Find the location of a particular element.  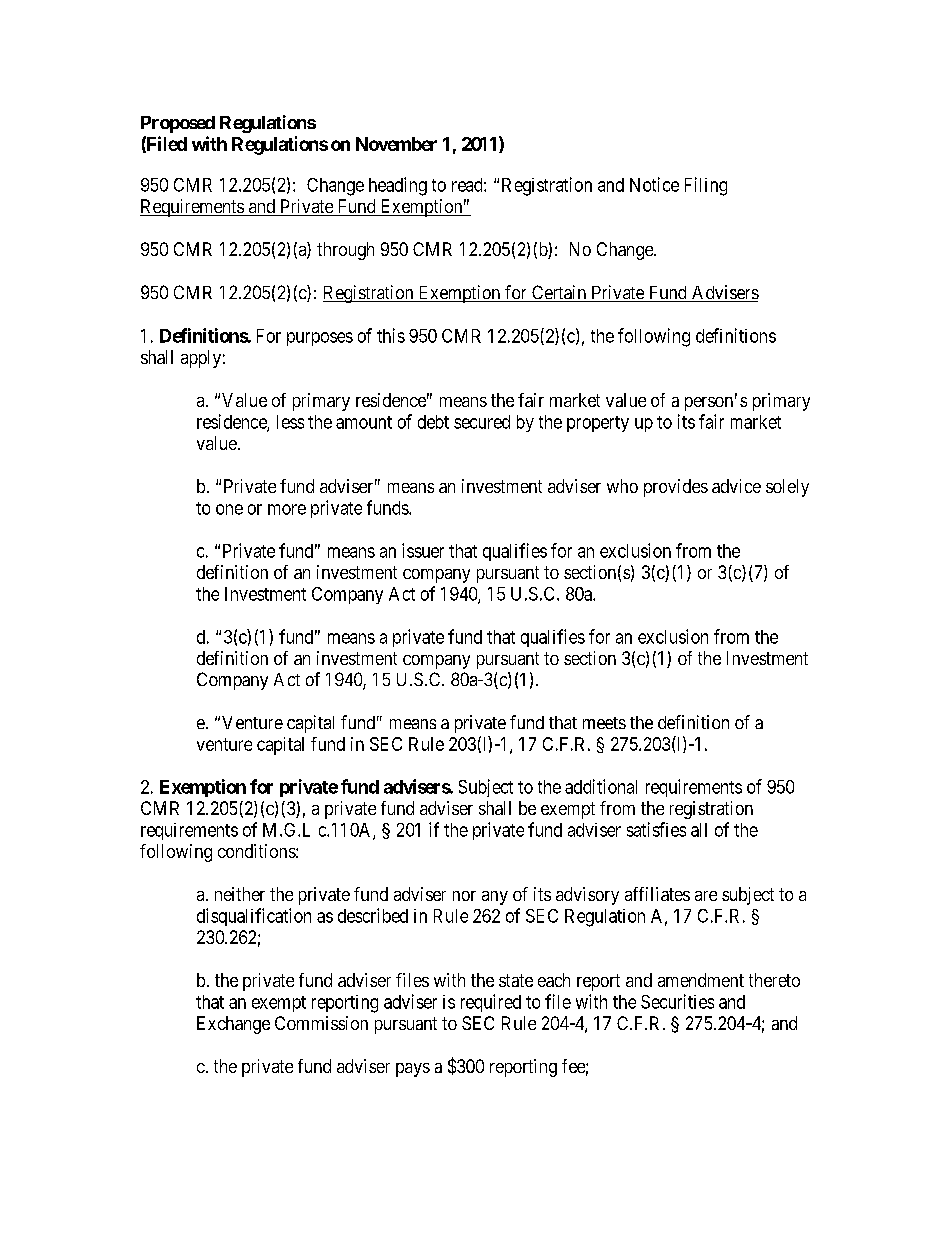

advice is located at coordinates (736, 486).
